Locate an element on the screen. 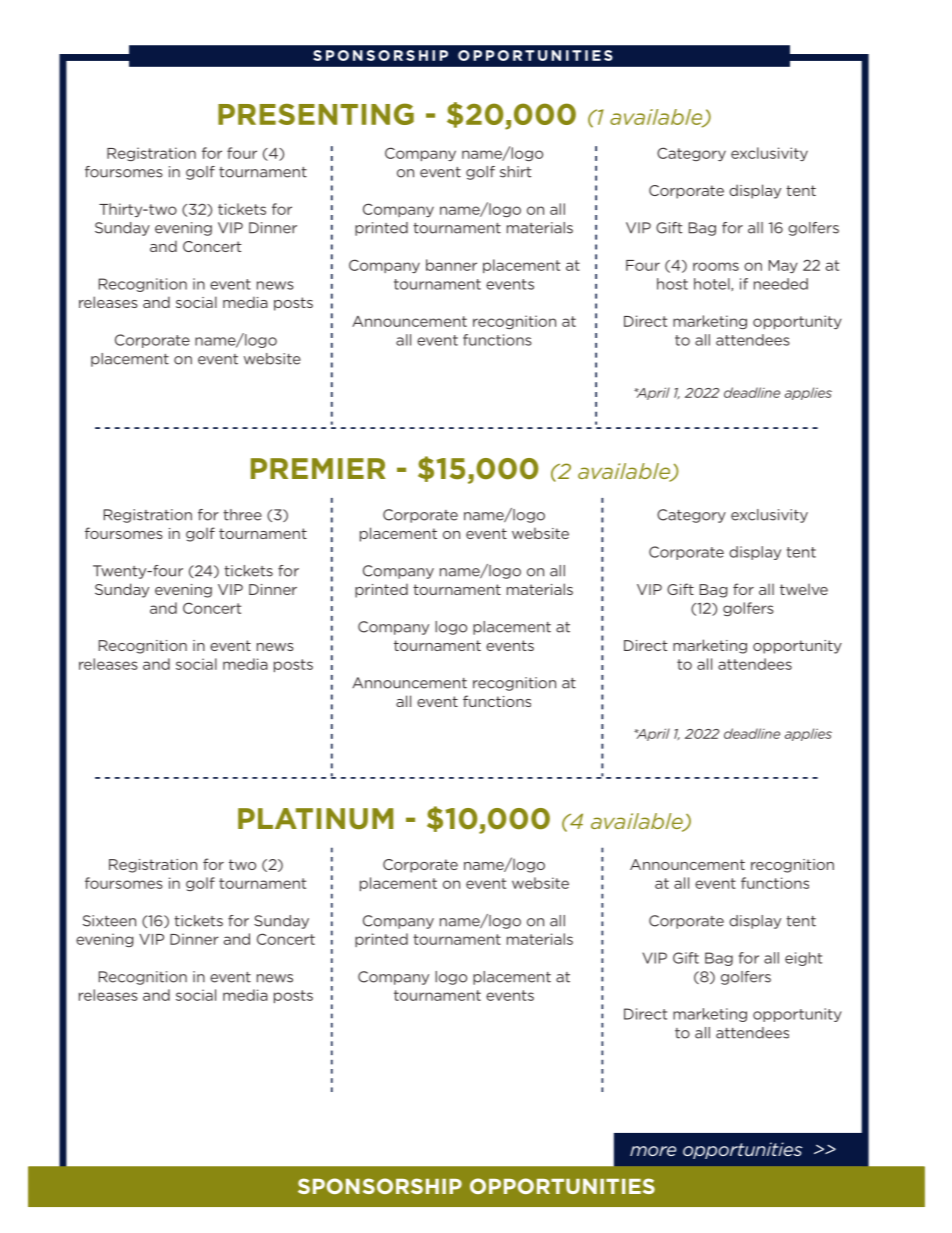  needed is located at coordinates (781, 284).
